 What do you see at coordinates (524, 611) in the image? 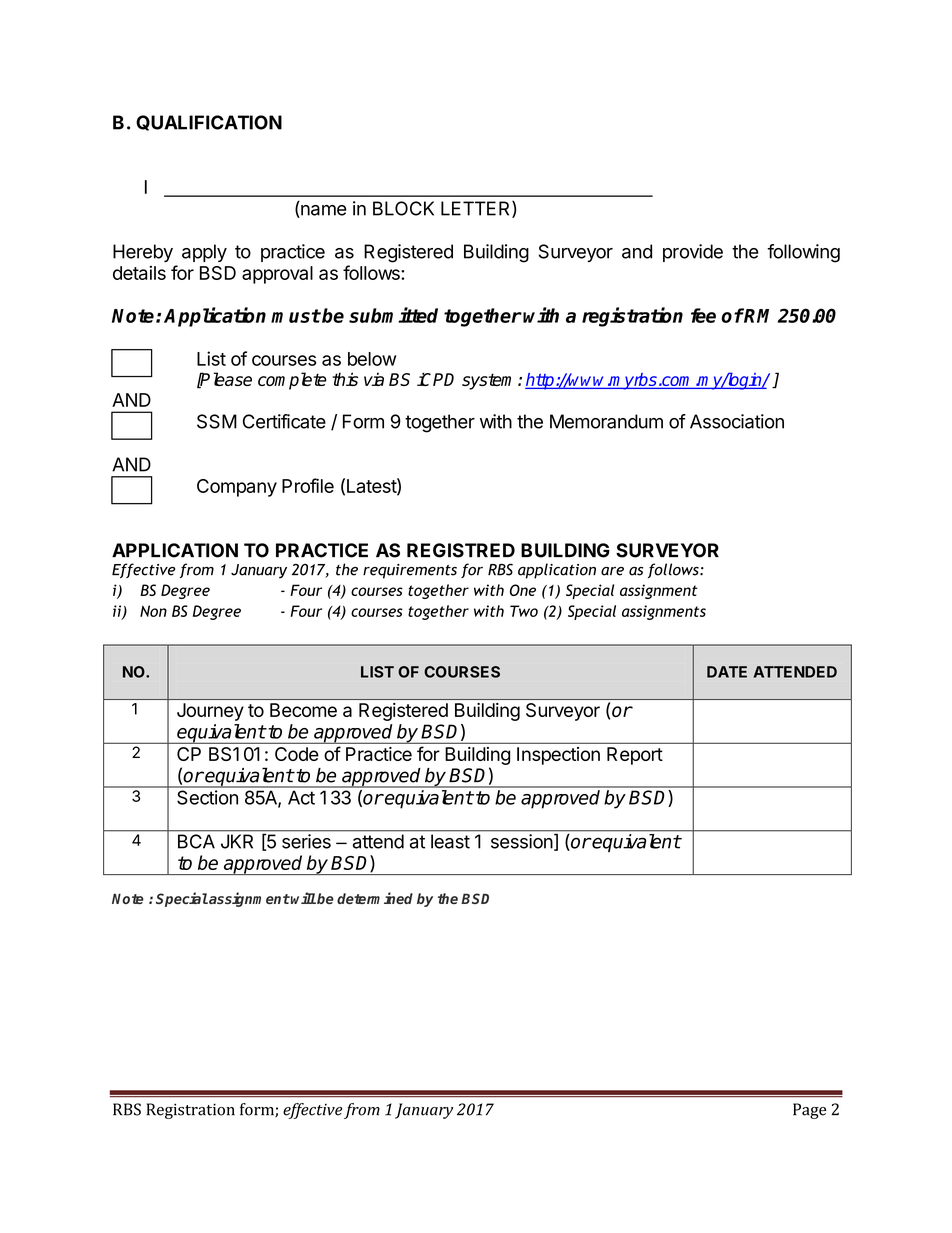
I see `Two` at bounding box center [524, 611].
